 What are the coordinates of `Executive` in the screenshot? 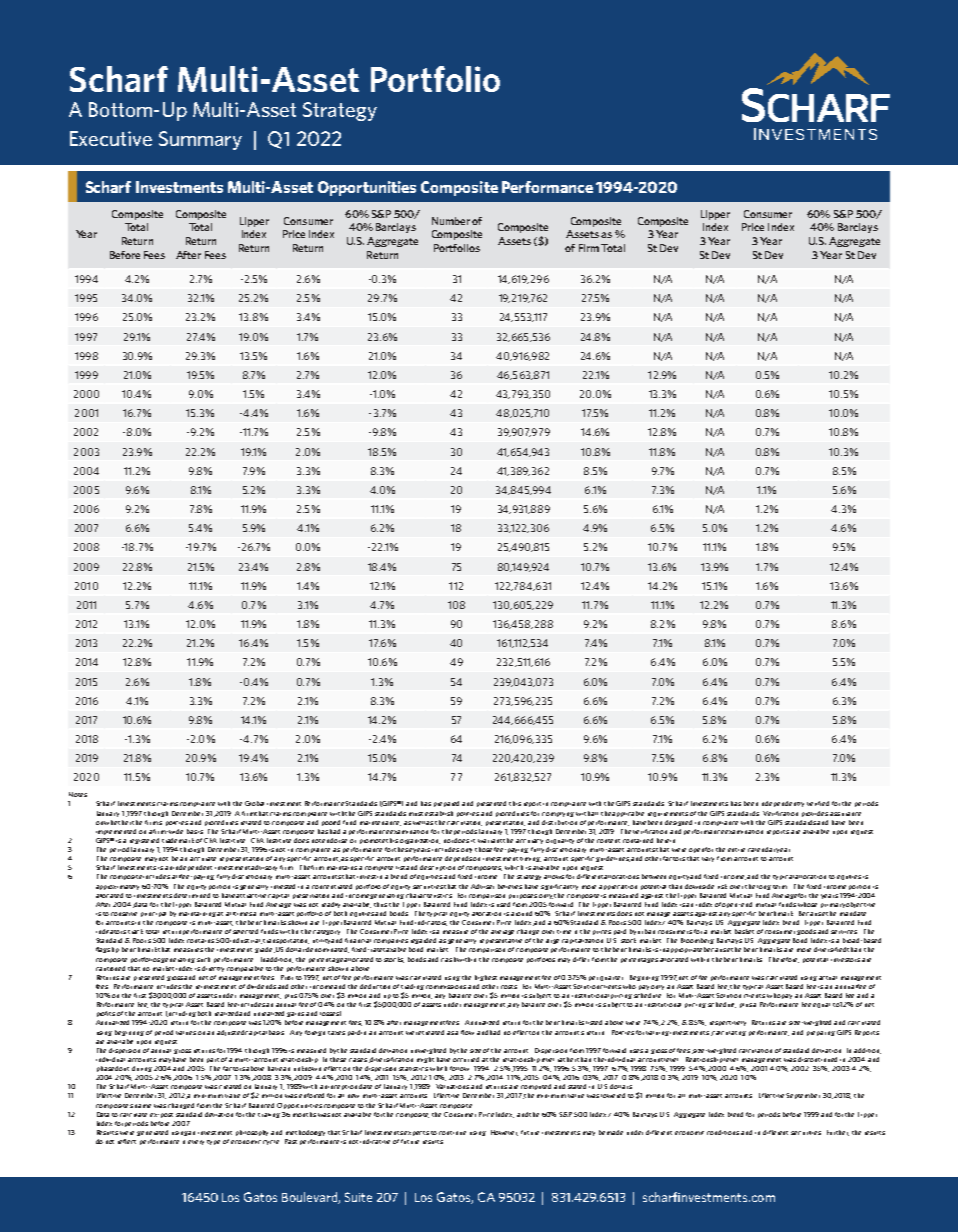 It's located at (111, 138).
